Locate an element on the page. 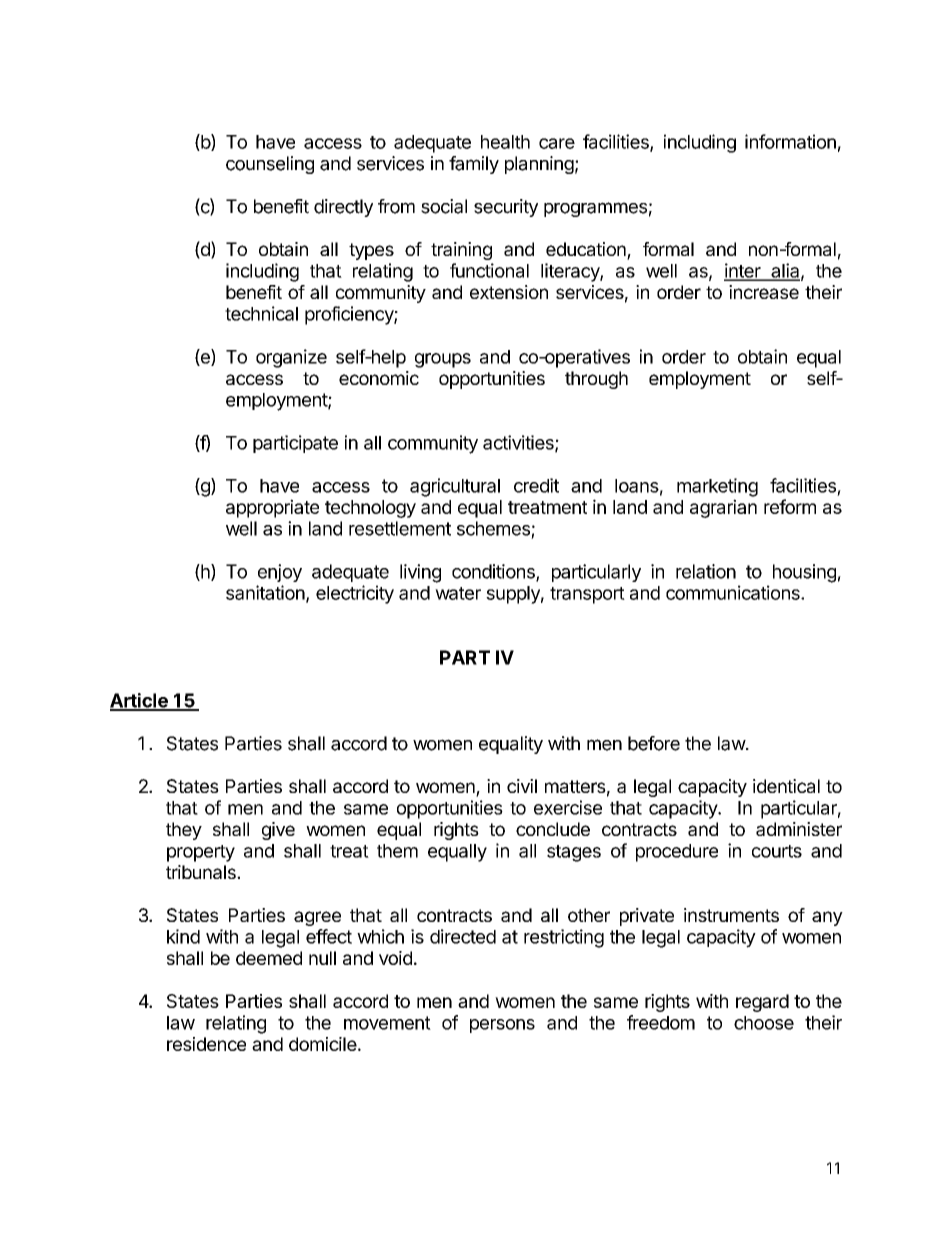 The height and width of the image is (1233, 952). groups is located at coordinates (443, 360).
